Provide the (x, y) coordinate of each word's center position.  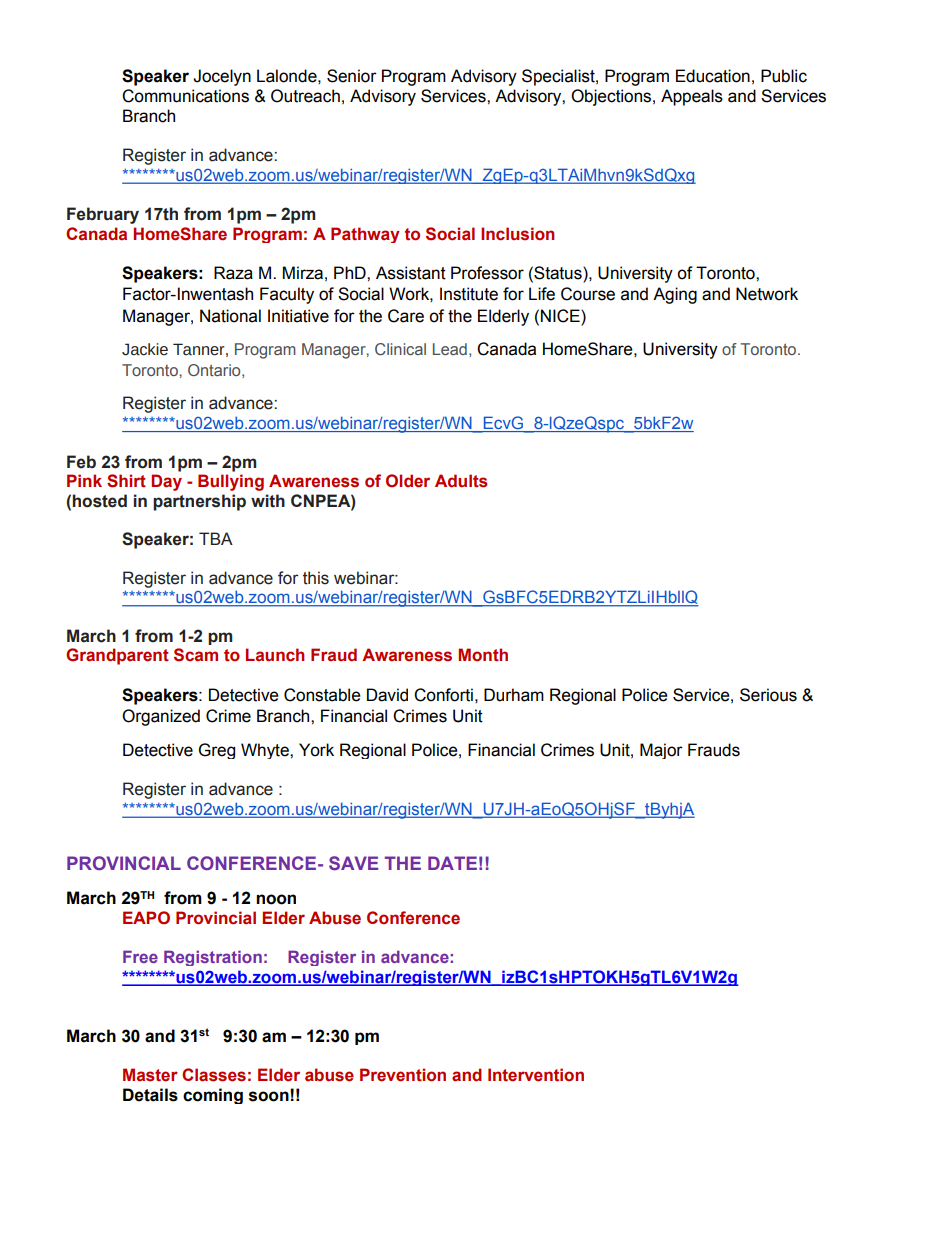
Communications (185, 96)
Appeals (692, 97)
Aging (675, 295)
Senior (352, 76)
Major (661, 751)
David (387, 695)
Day (166, 482)
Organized (161, 717)
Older (408, 481)
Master (150, 1075)
